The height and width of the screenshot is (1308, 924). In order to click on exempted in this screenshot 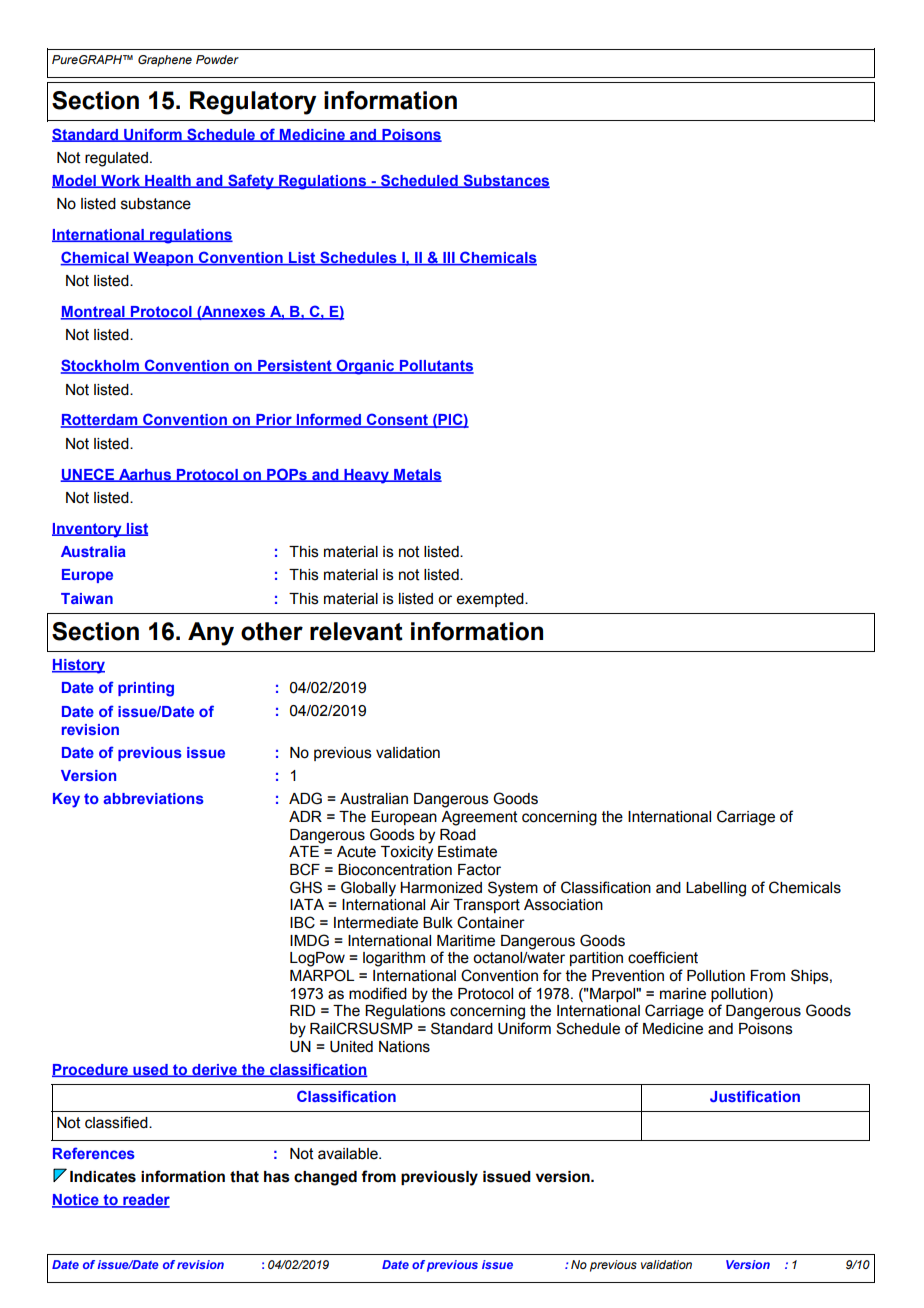, I will do `click(491, 600)`.
